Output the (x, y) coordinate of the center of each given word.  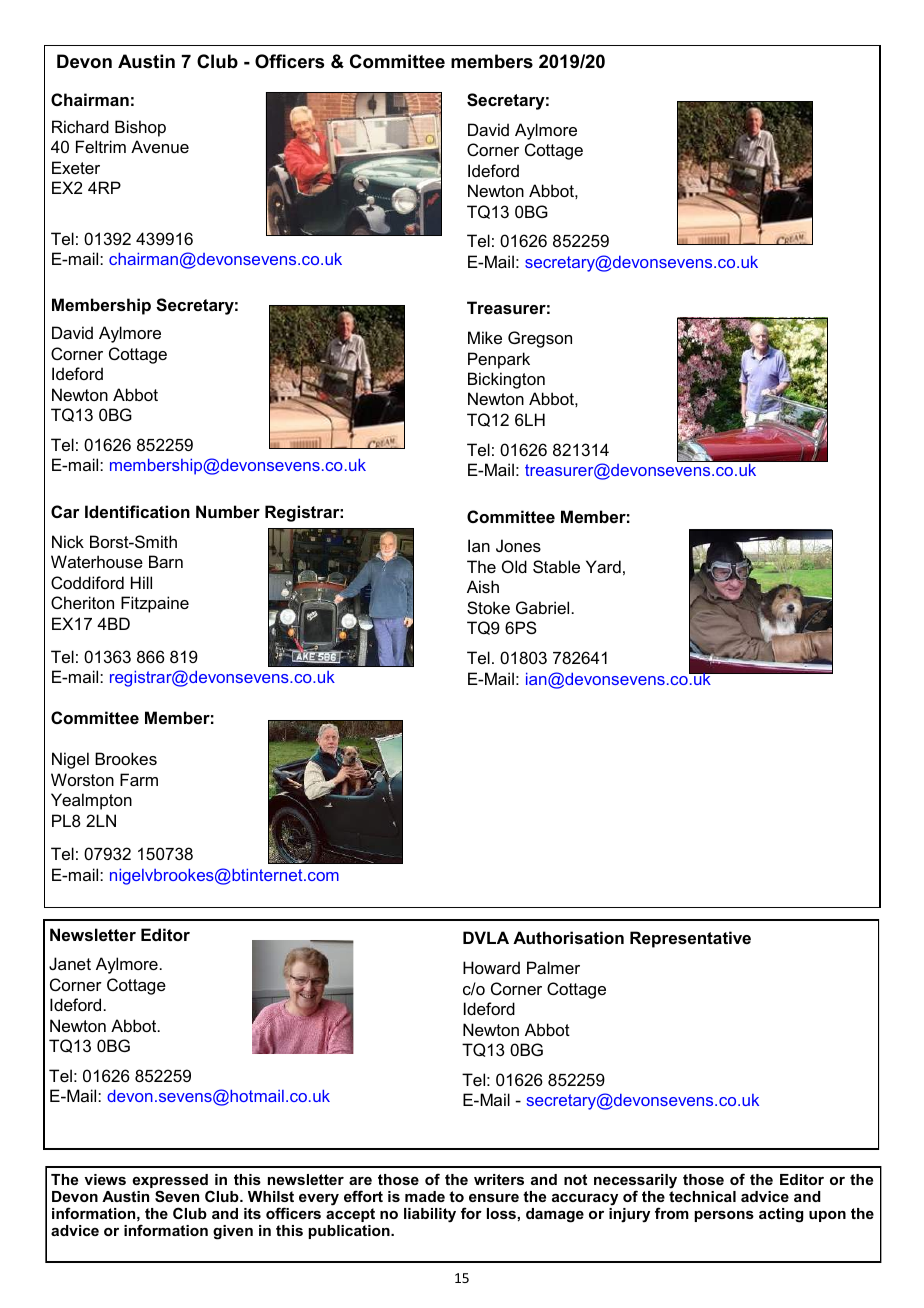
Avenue (160, 146)
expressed (170, 1182)
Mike (485, 337)
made (425, 1196)
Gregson (540, 339)
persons (724, 1216)
